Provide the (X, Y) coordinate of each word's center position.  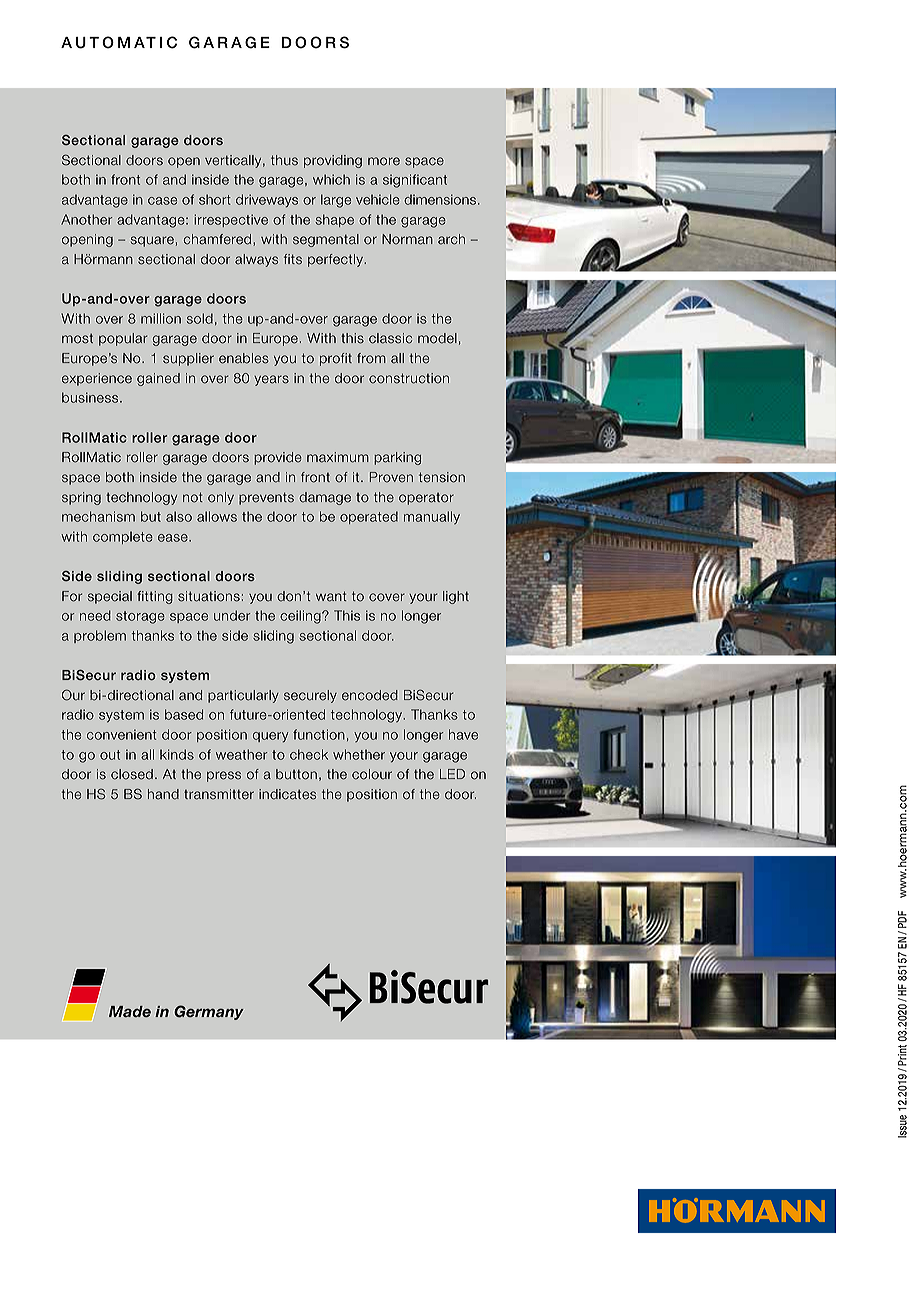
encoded (370, 695)
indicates (287, 794)
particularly (243, 696)
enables (244, 358)
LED (452, 774)
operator (426, 499)
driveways (267, 201)
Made (130, 1011)
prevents (266, 498)
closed (132, 774)
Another (86, 219)
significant (415, 181)
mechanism (98, 516)
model (437, 338)
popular (123, 339)
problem (100, 636)
